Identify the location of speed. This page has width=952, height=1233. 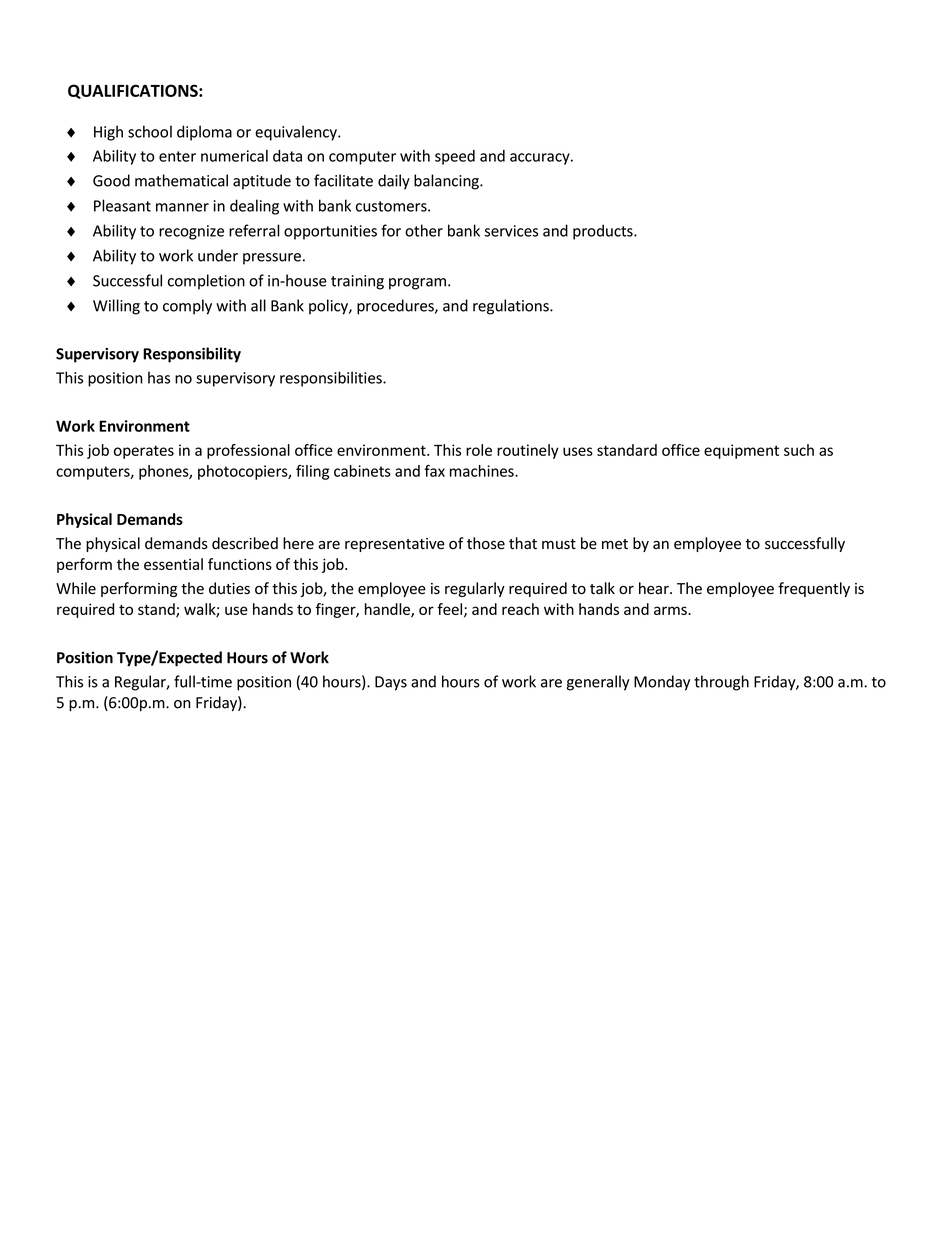
(455, 157).
